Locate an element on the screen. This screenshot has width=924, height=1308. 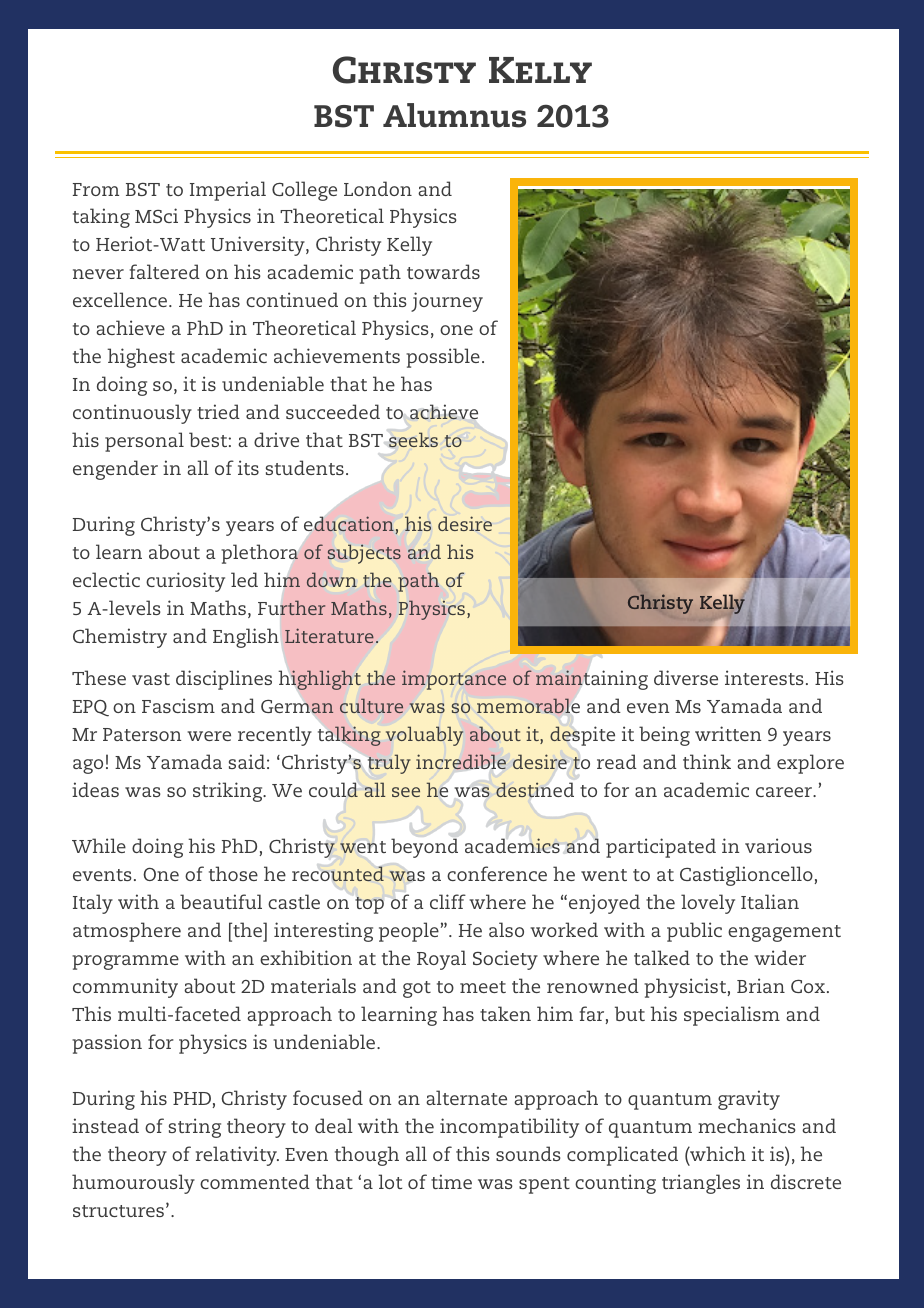
string is located at coordinates (195, 1128).
